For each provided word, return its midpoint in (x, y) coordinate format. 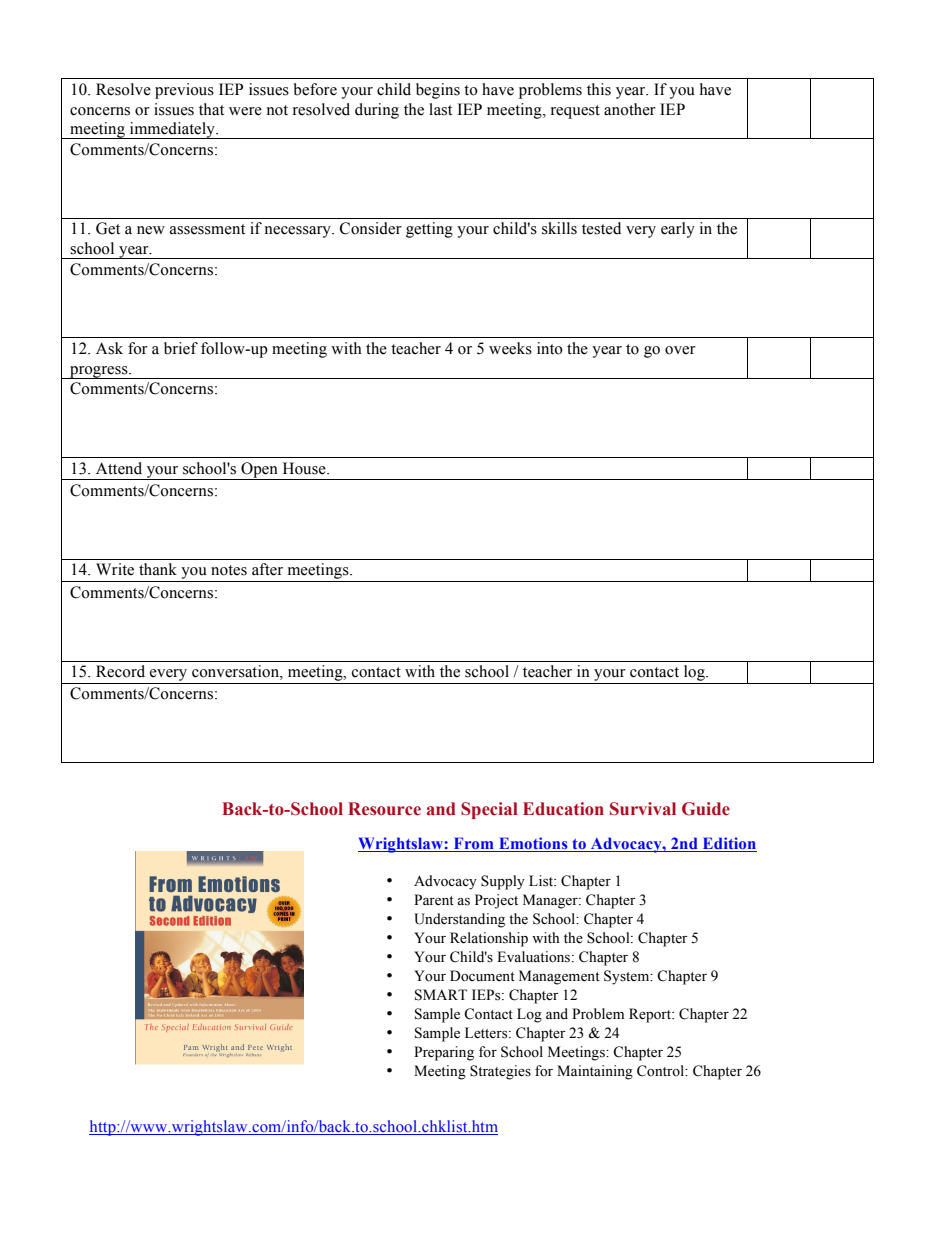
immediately (172, 130)
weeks (510, 348)
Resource (384, 809)
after (267, 569)
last (440, 109)
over (680, 350)
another (630, 109)
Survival (643, 809)
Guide (706, 809)
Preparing (444, 1053)
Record (120, 671)
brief (181, 348)
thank (158, 569)
